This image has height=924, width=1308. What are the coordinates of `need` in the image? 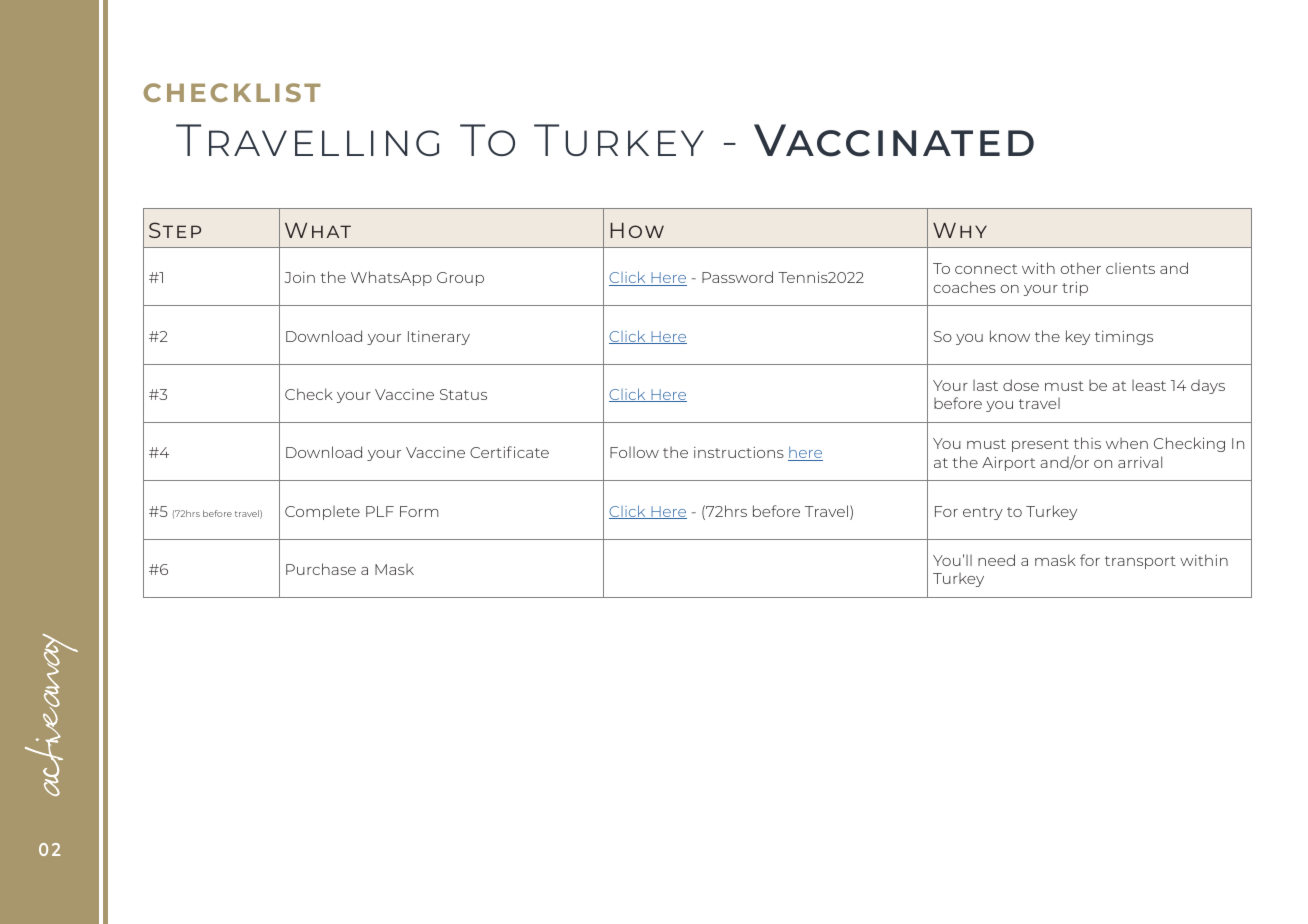 It's located at (996, 560).
